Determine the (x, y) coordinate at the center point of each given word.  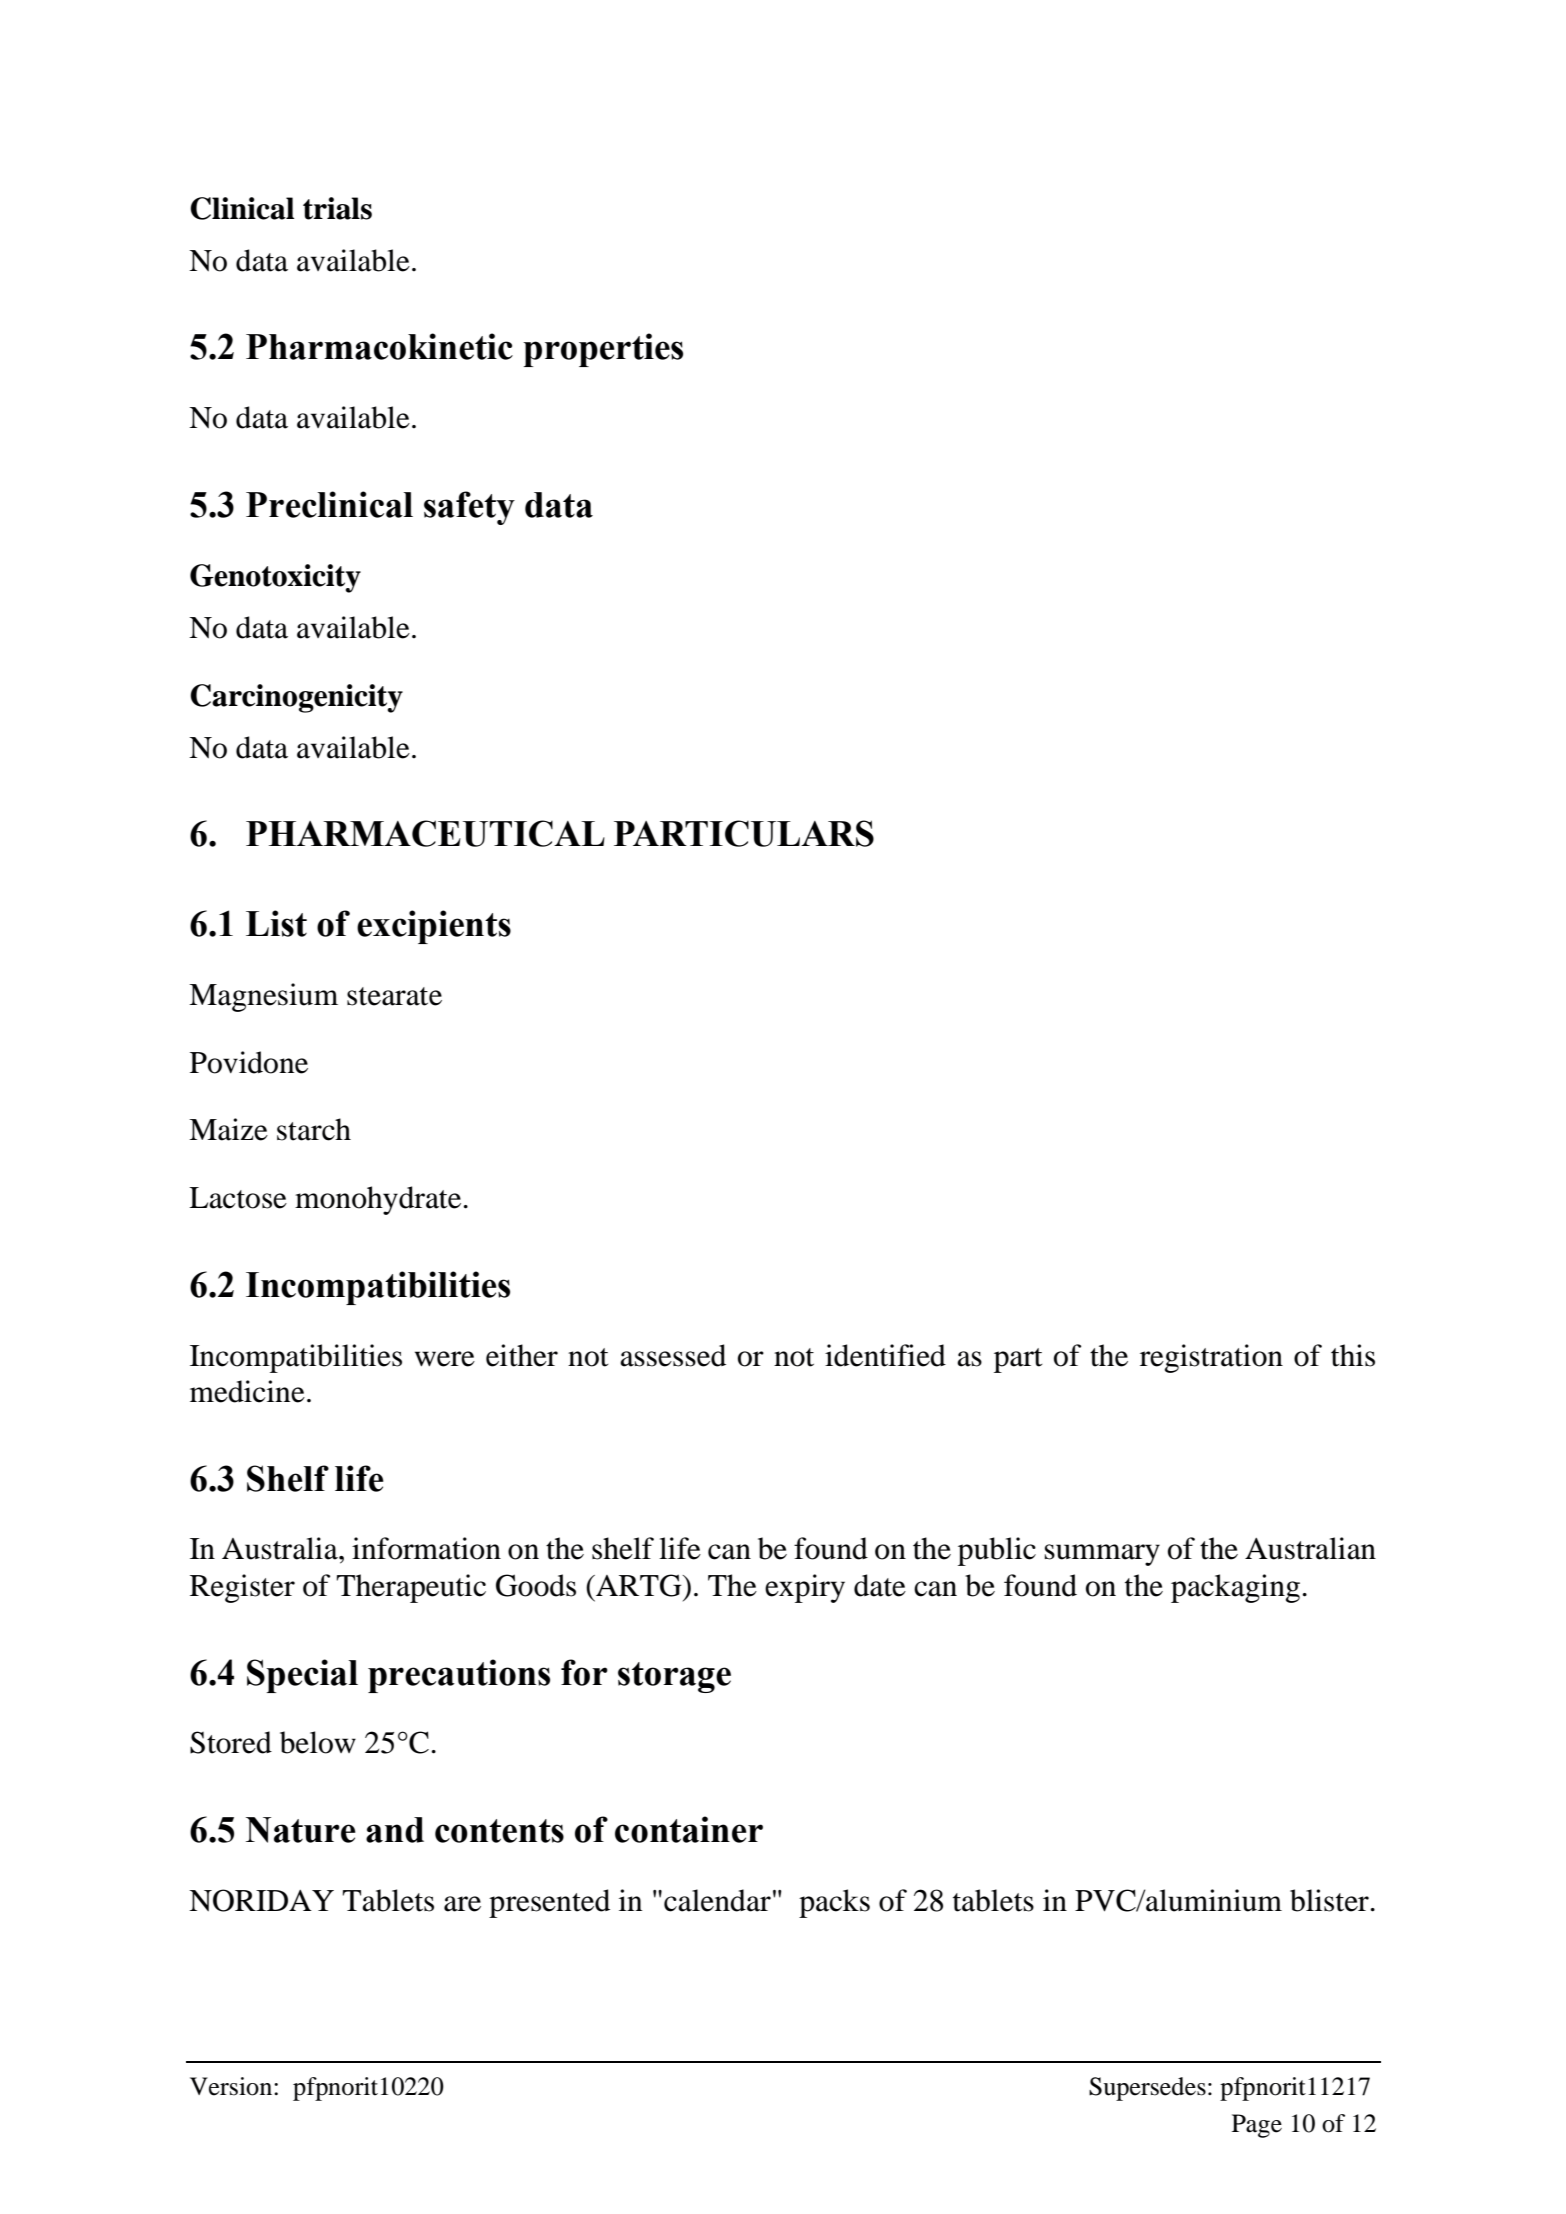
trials (337, 208)
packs (834, 1903)
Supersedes (1147, 2089)
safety (469, 508)
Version (232, 2086)
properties (603, 350)
